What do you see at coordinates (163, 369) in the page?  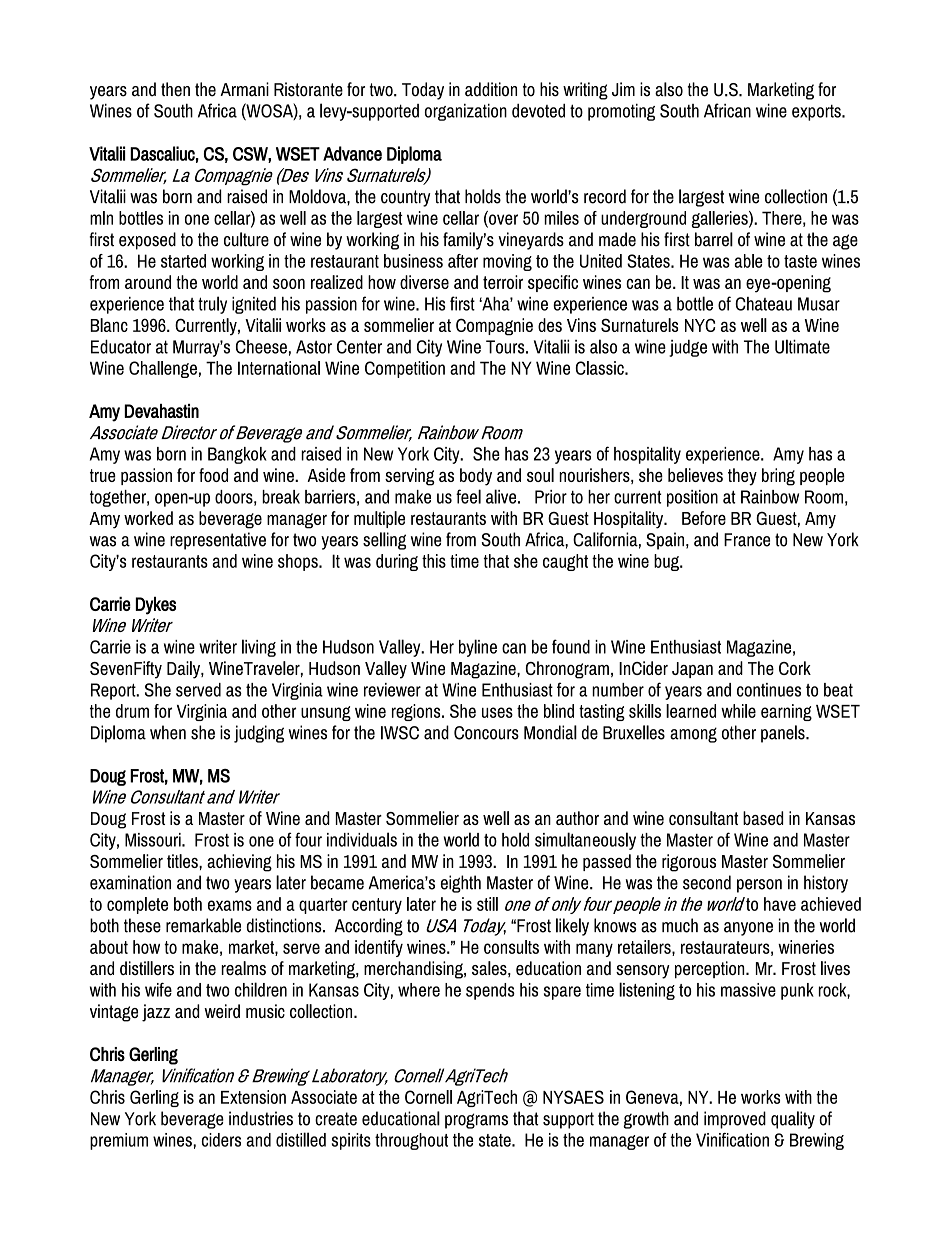 I see `Challenge` at bounding box center [163, 369].
